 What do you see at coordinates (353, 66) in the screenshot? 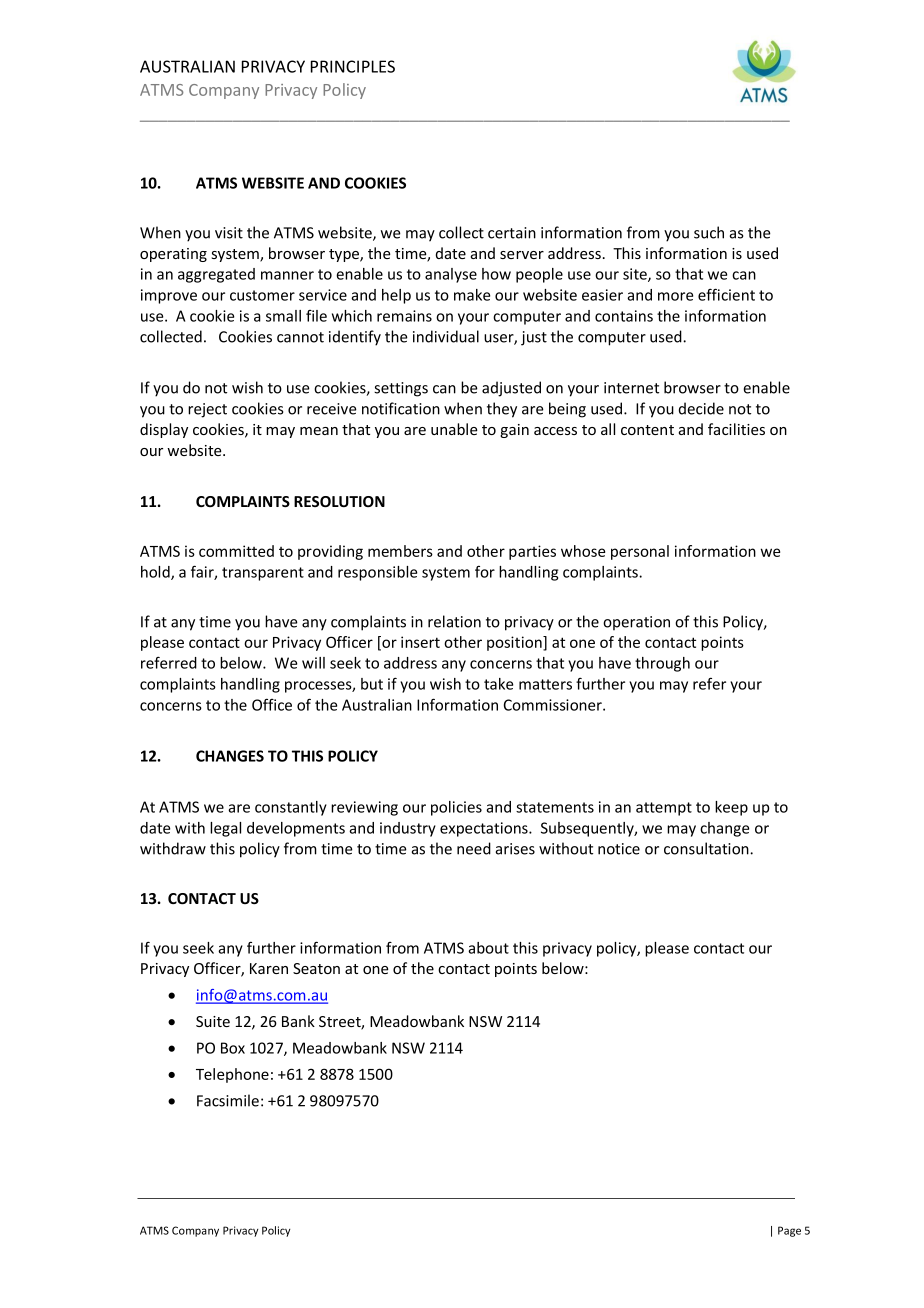
I see `PRINCIPLES` at bounding box center [353, 66].
